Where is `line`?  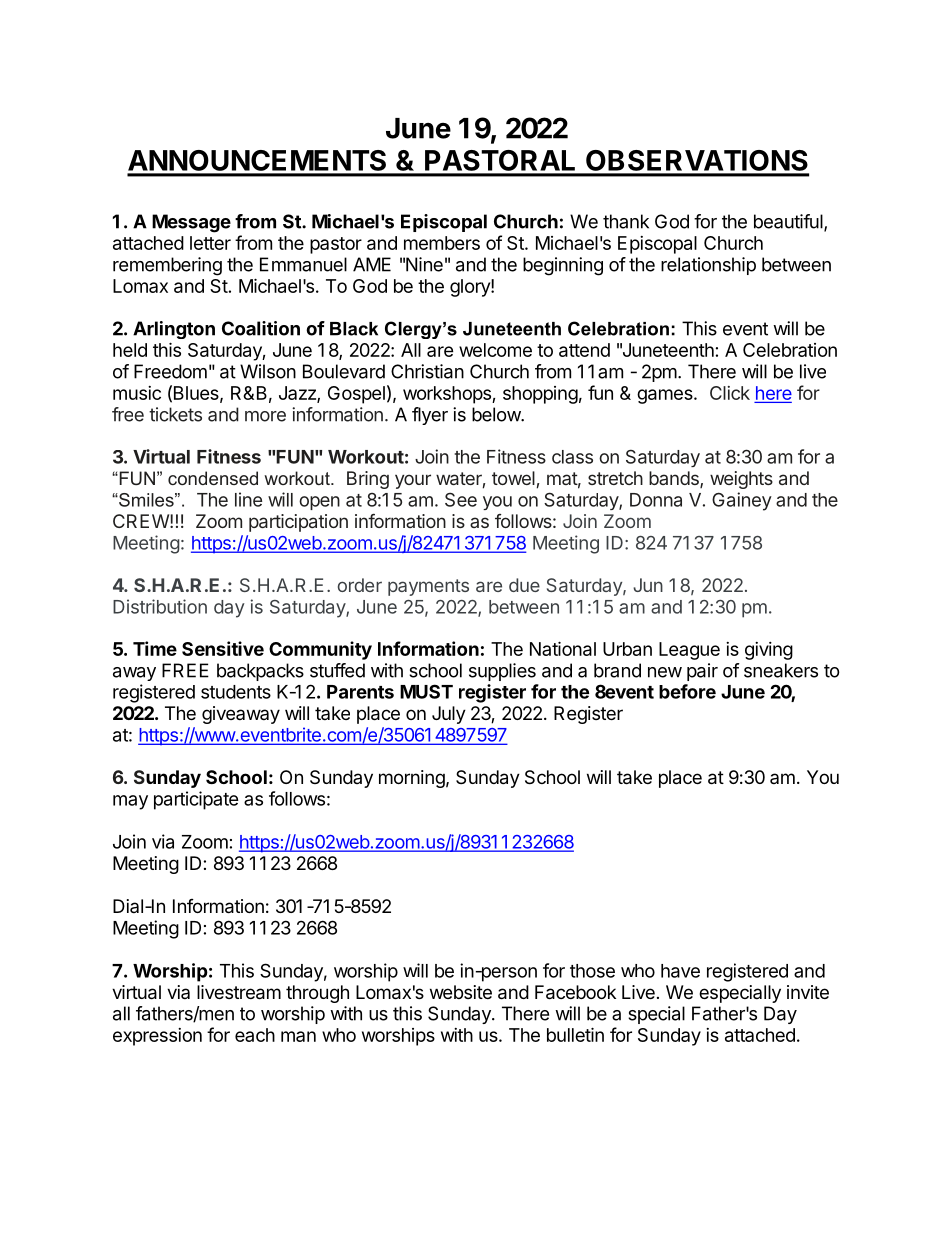 line is located at coordinates (248, 499).
